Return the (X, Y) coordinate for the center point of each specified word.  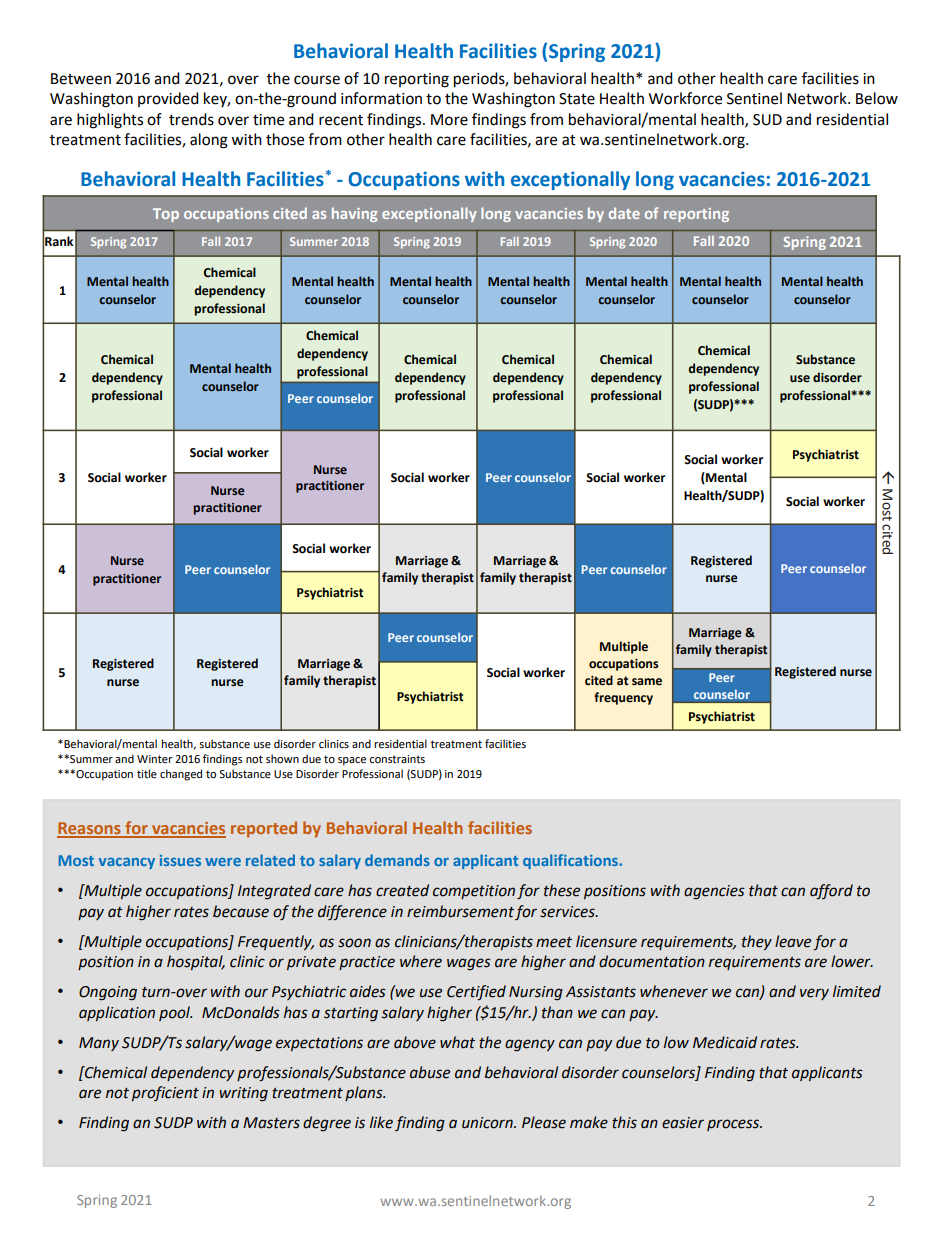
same (647, 682)
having (355, 214)
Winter (155, 759)
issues (180, 860)
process (734, 1125)
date (624, 213)
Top (166, 215)
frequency (623, 698)
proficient (165, 1093)
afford (831, 891)
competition (474, 892)
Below (877, 98)
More (449, 120)
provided (168, 99)
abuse (430, 1072)
